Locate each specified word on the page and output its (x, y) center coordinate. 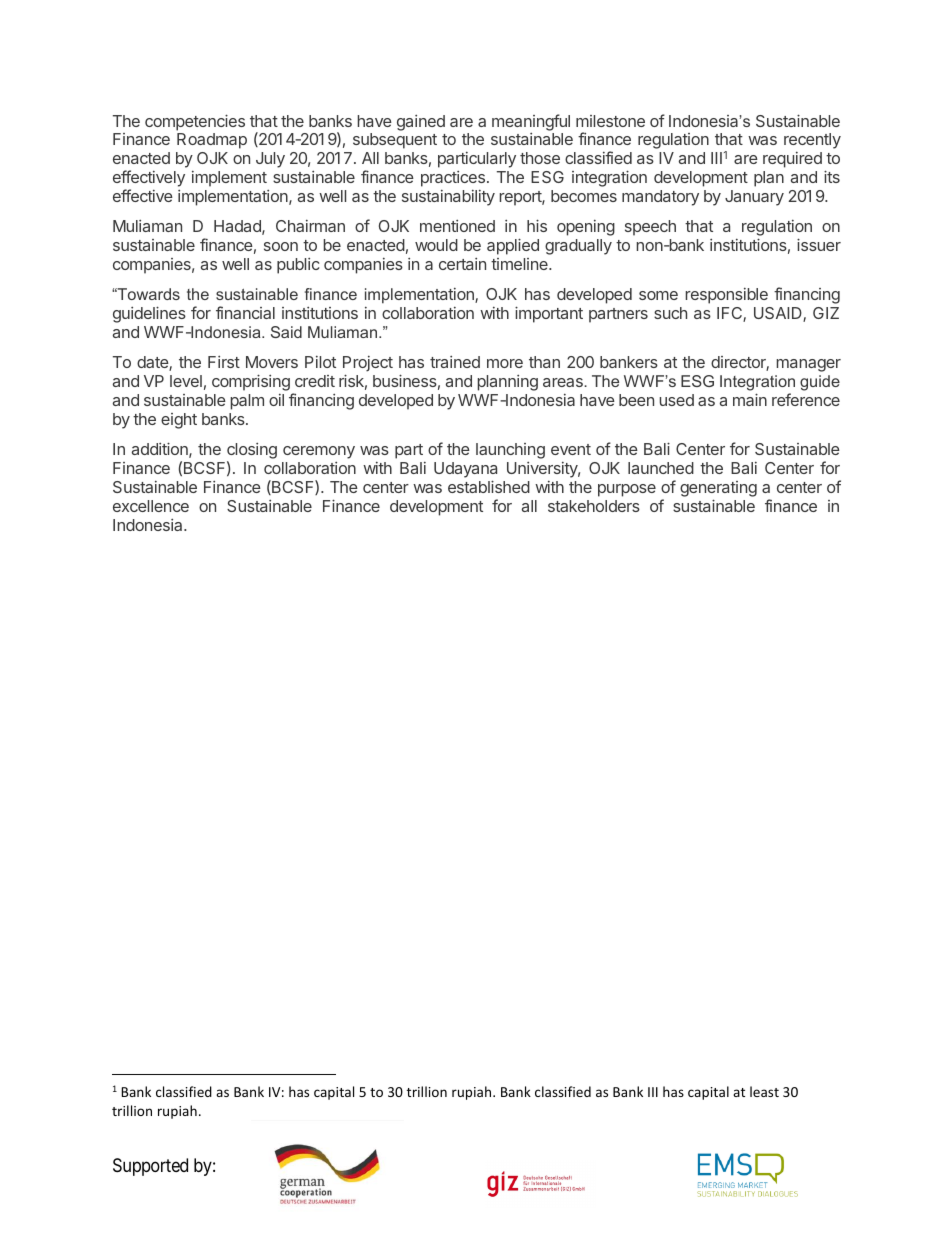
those (540, 158)
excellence (151, 506)
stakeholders (594, 506)
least (764, 1091)
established (489, 486)
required (792, 160)
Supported (150, 1167)
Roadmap (212, 141)
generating (718, 490)
